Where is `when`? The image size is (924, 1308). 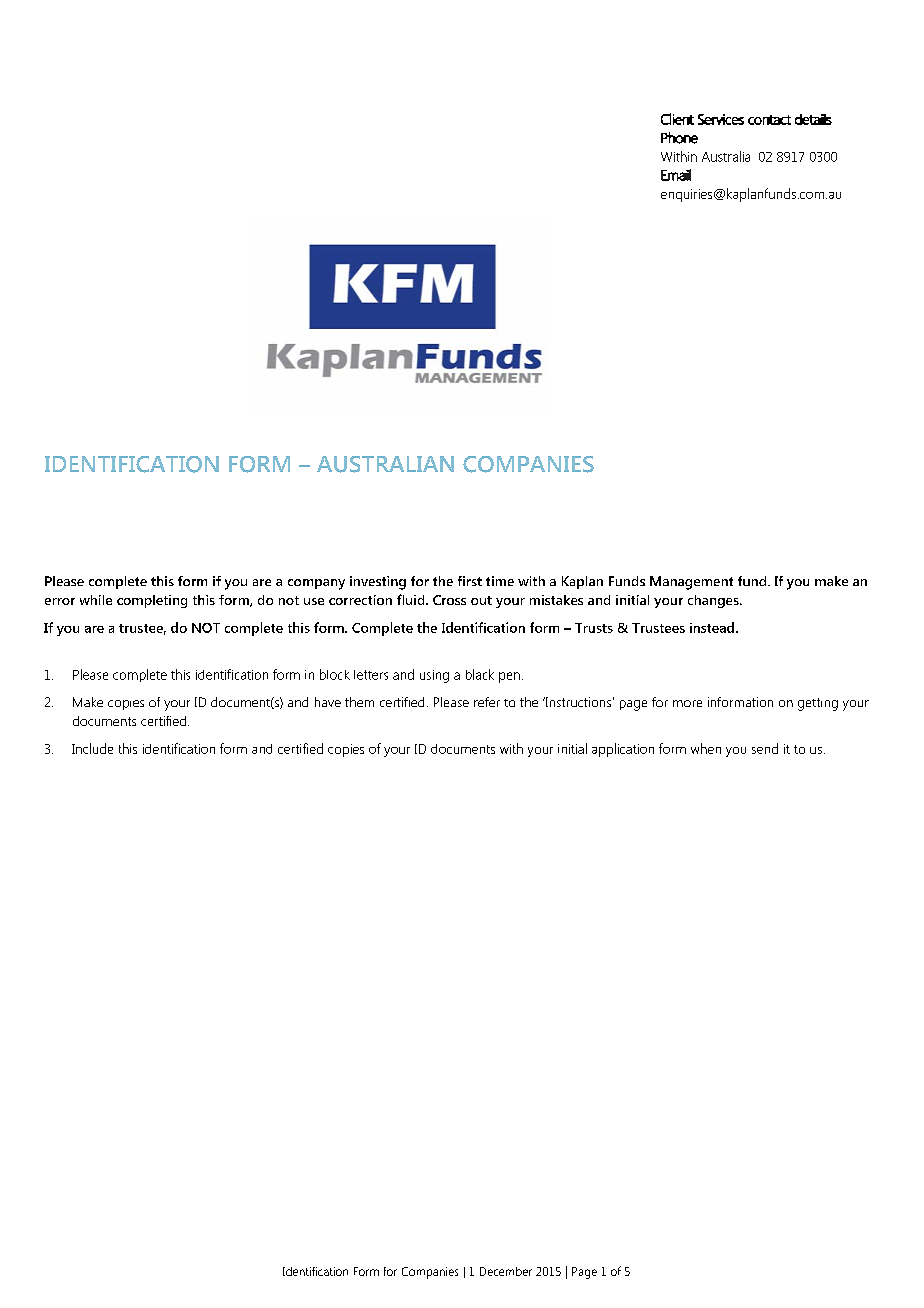 when is located at coordinates (706, 748).
